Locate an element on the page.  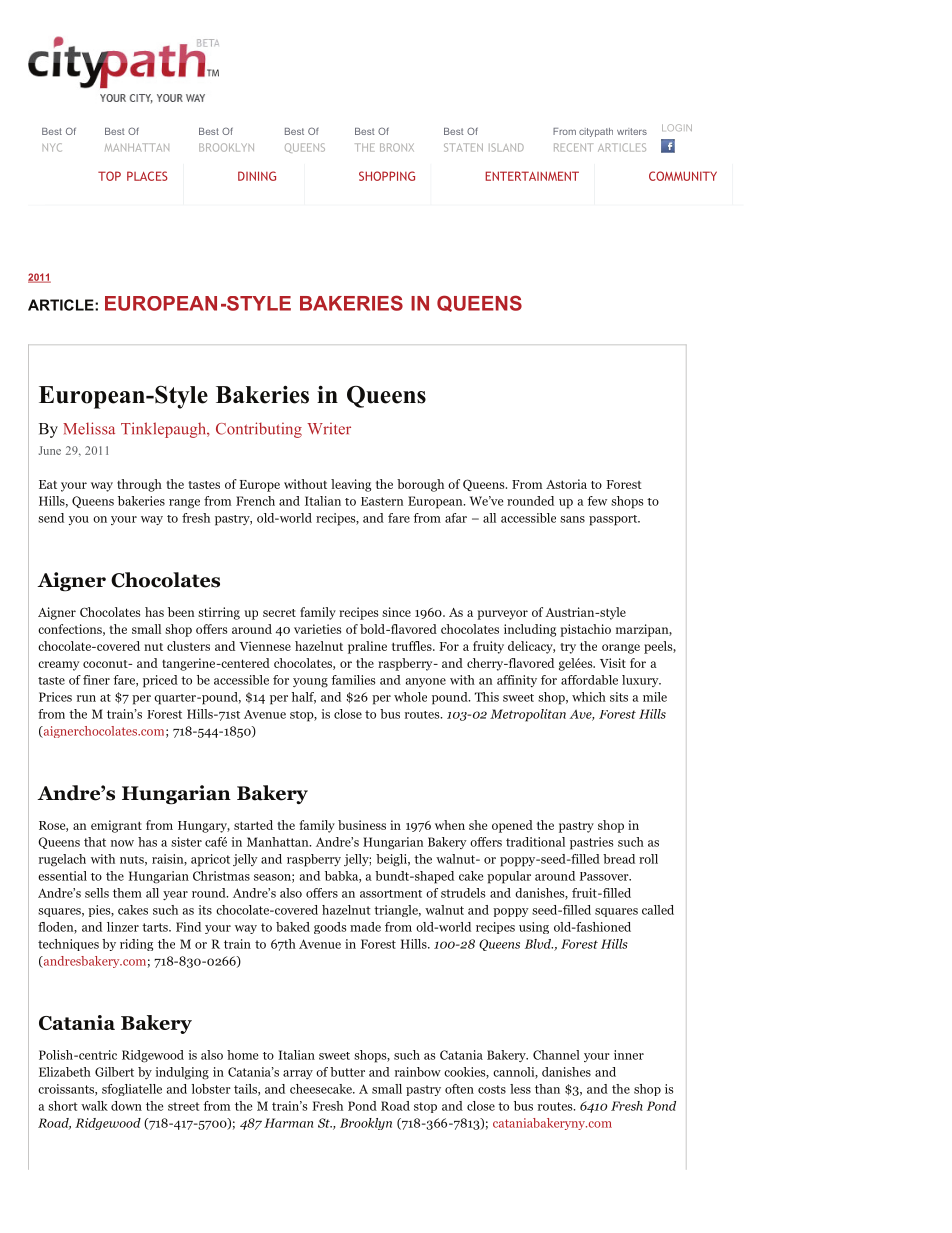
RECENT is located at coordinates (573, 147).
